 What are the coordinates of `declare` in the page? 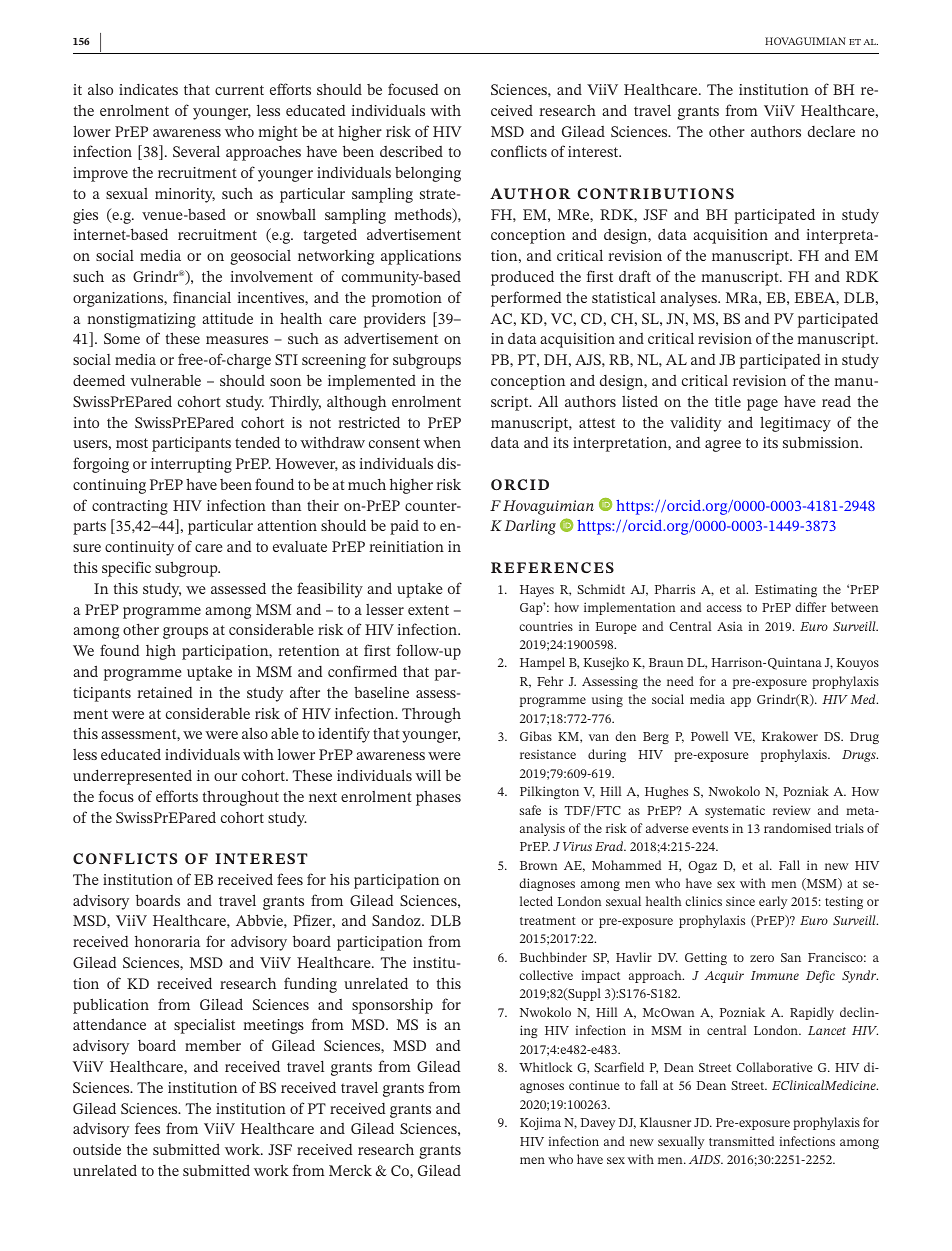 It's located at (831, 131).
